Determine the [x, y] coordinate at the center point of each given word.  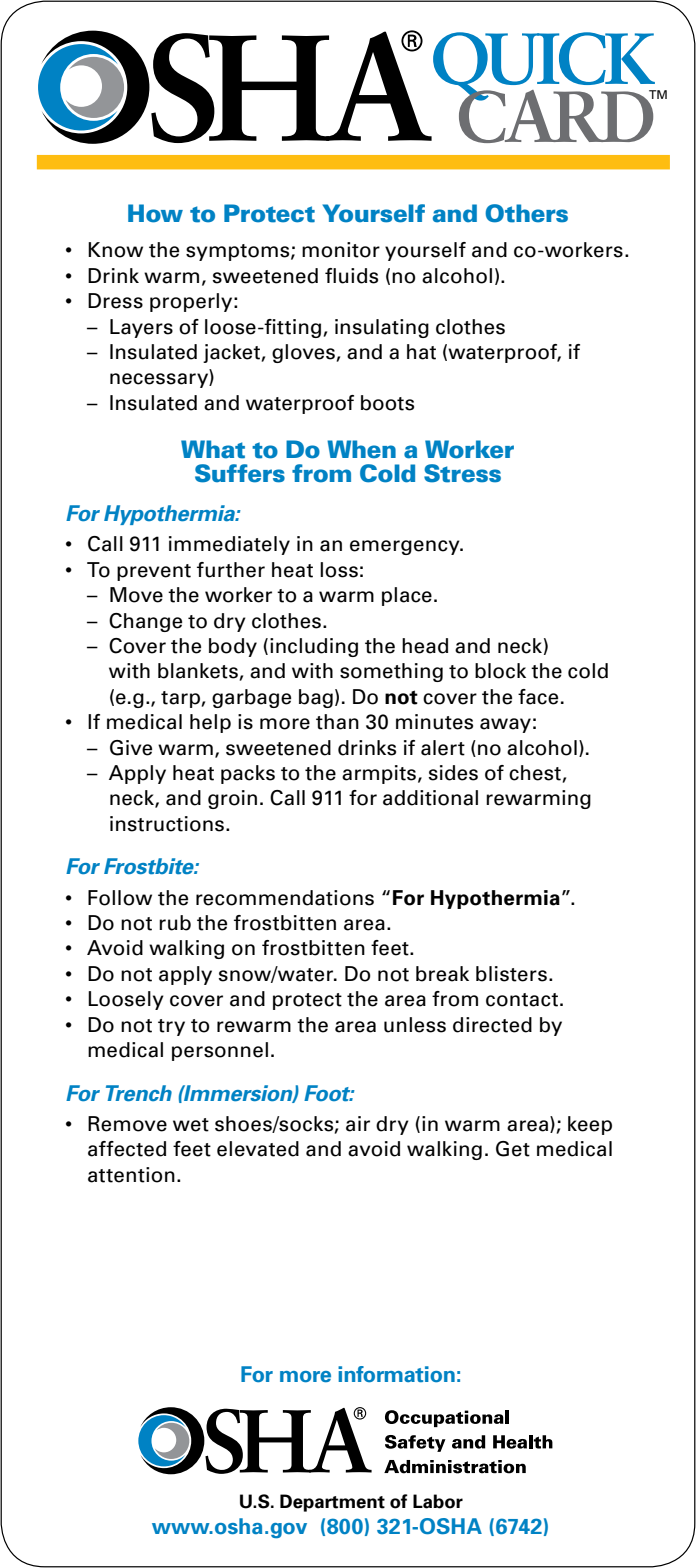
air [358, 1124]
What [213, 449]
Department [332, 1503]
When [361, 449]
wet [191, 1125]
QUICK [545, 67]
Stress [462, 473]
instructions [167, 824]
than [337, 722]
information [396, 1374]
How [155, 213]
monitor [341, 250]
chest [535, 773]
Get [513, 1149]
